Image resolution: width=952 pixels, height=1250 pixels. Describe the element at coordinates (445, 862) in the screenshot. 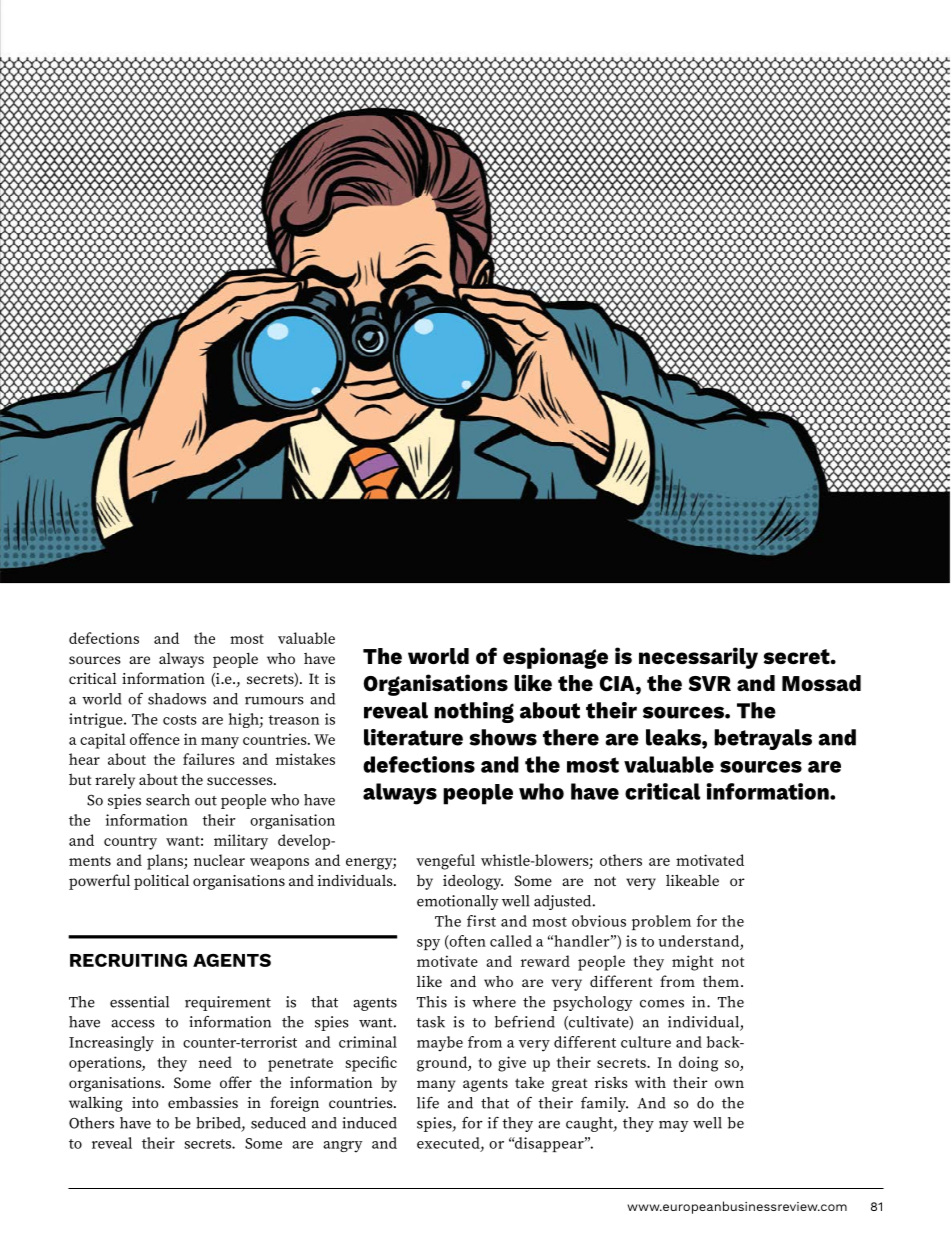

I see `vengeful` at that location.
